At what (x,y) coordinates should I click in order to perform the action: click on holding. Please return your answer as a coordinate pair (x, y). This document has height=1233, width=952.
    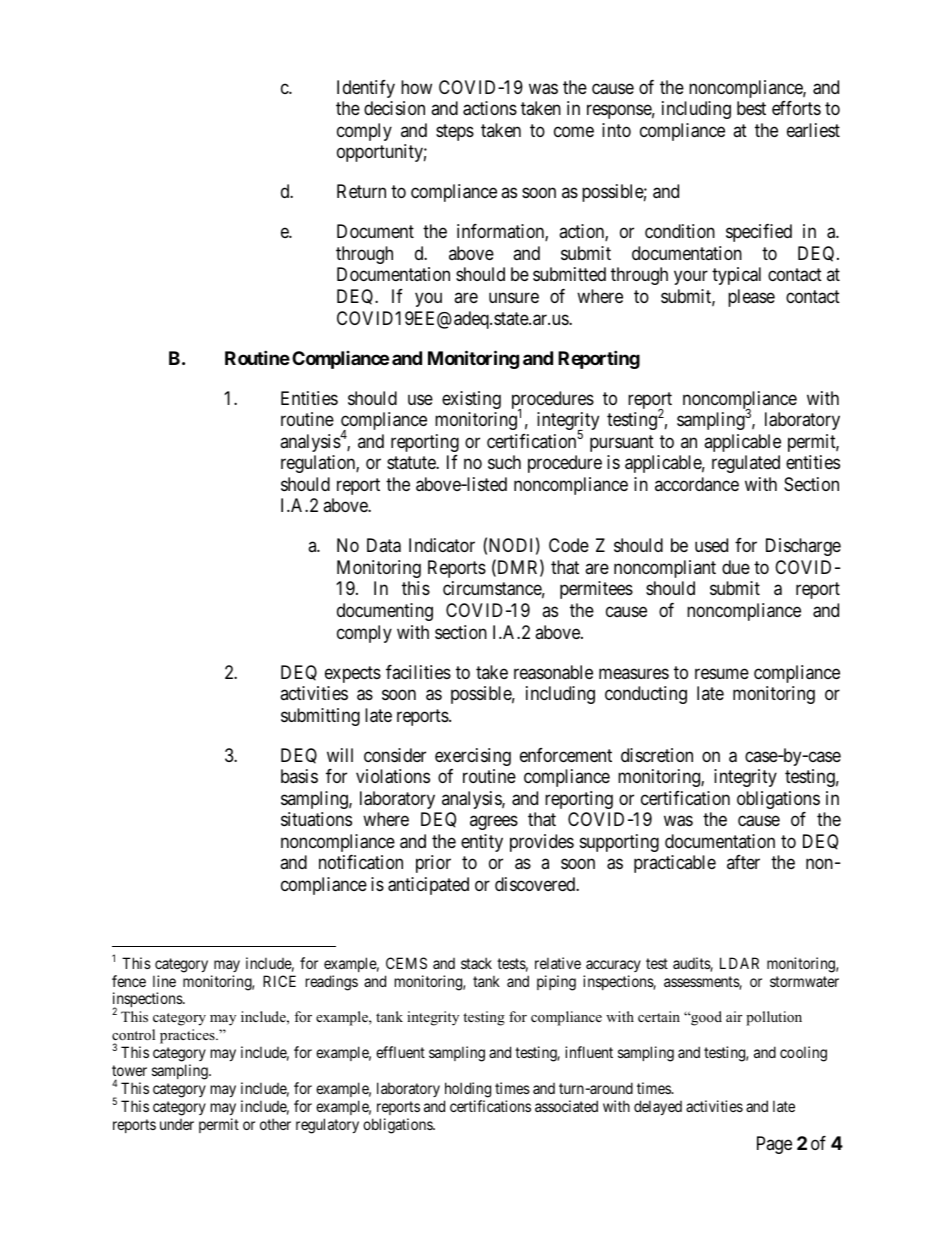
    Looking at the image, I should click on (468, 1090).
